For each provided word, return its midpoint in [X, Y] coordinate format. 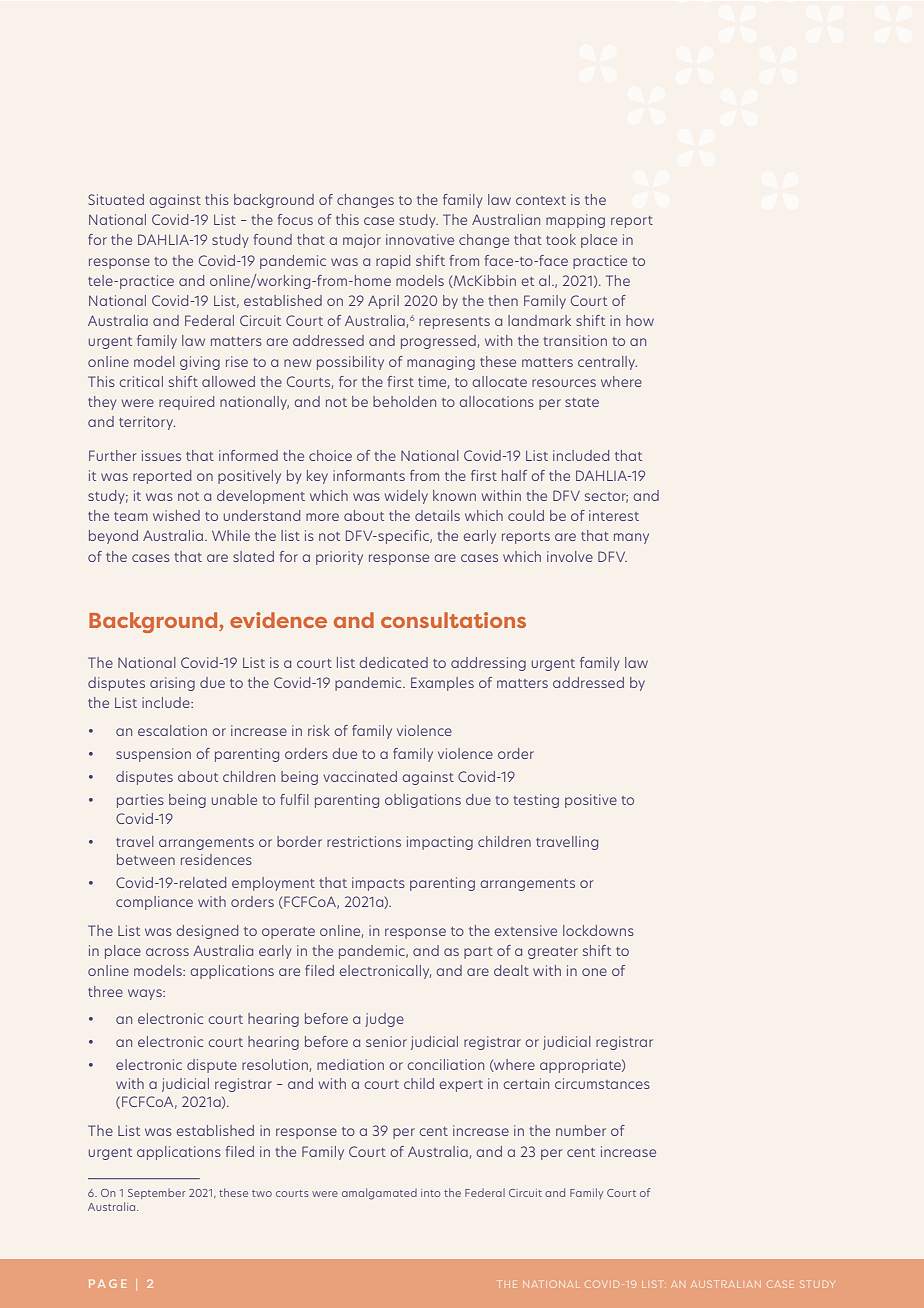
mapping [575, 221]
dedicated [394, 662]
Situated [116, 199]
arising [172, 684]
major [362, 241]
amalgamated [379, 1194]
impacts [378, 884]
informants [369, 475]
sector [606, 497]
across [167, 952]
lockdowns [598, 930]
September [157, 1194]
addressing [488, 664]
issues [161, 455]
